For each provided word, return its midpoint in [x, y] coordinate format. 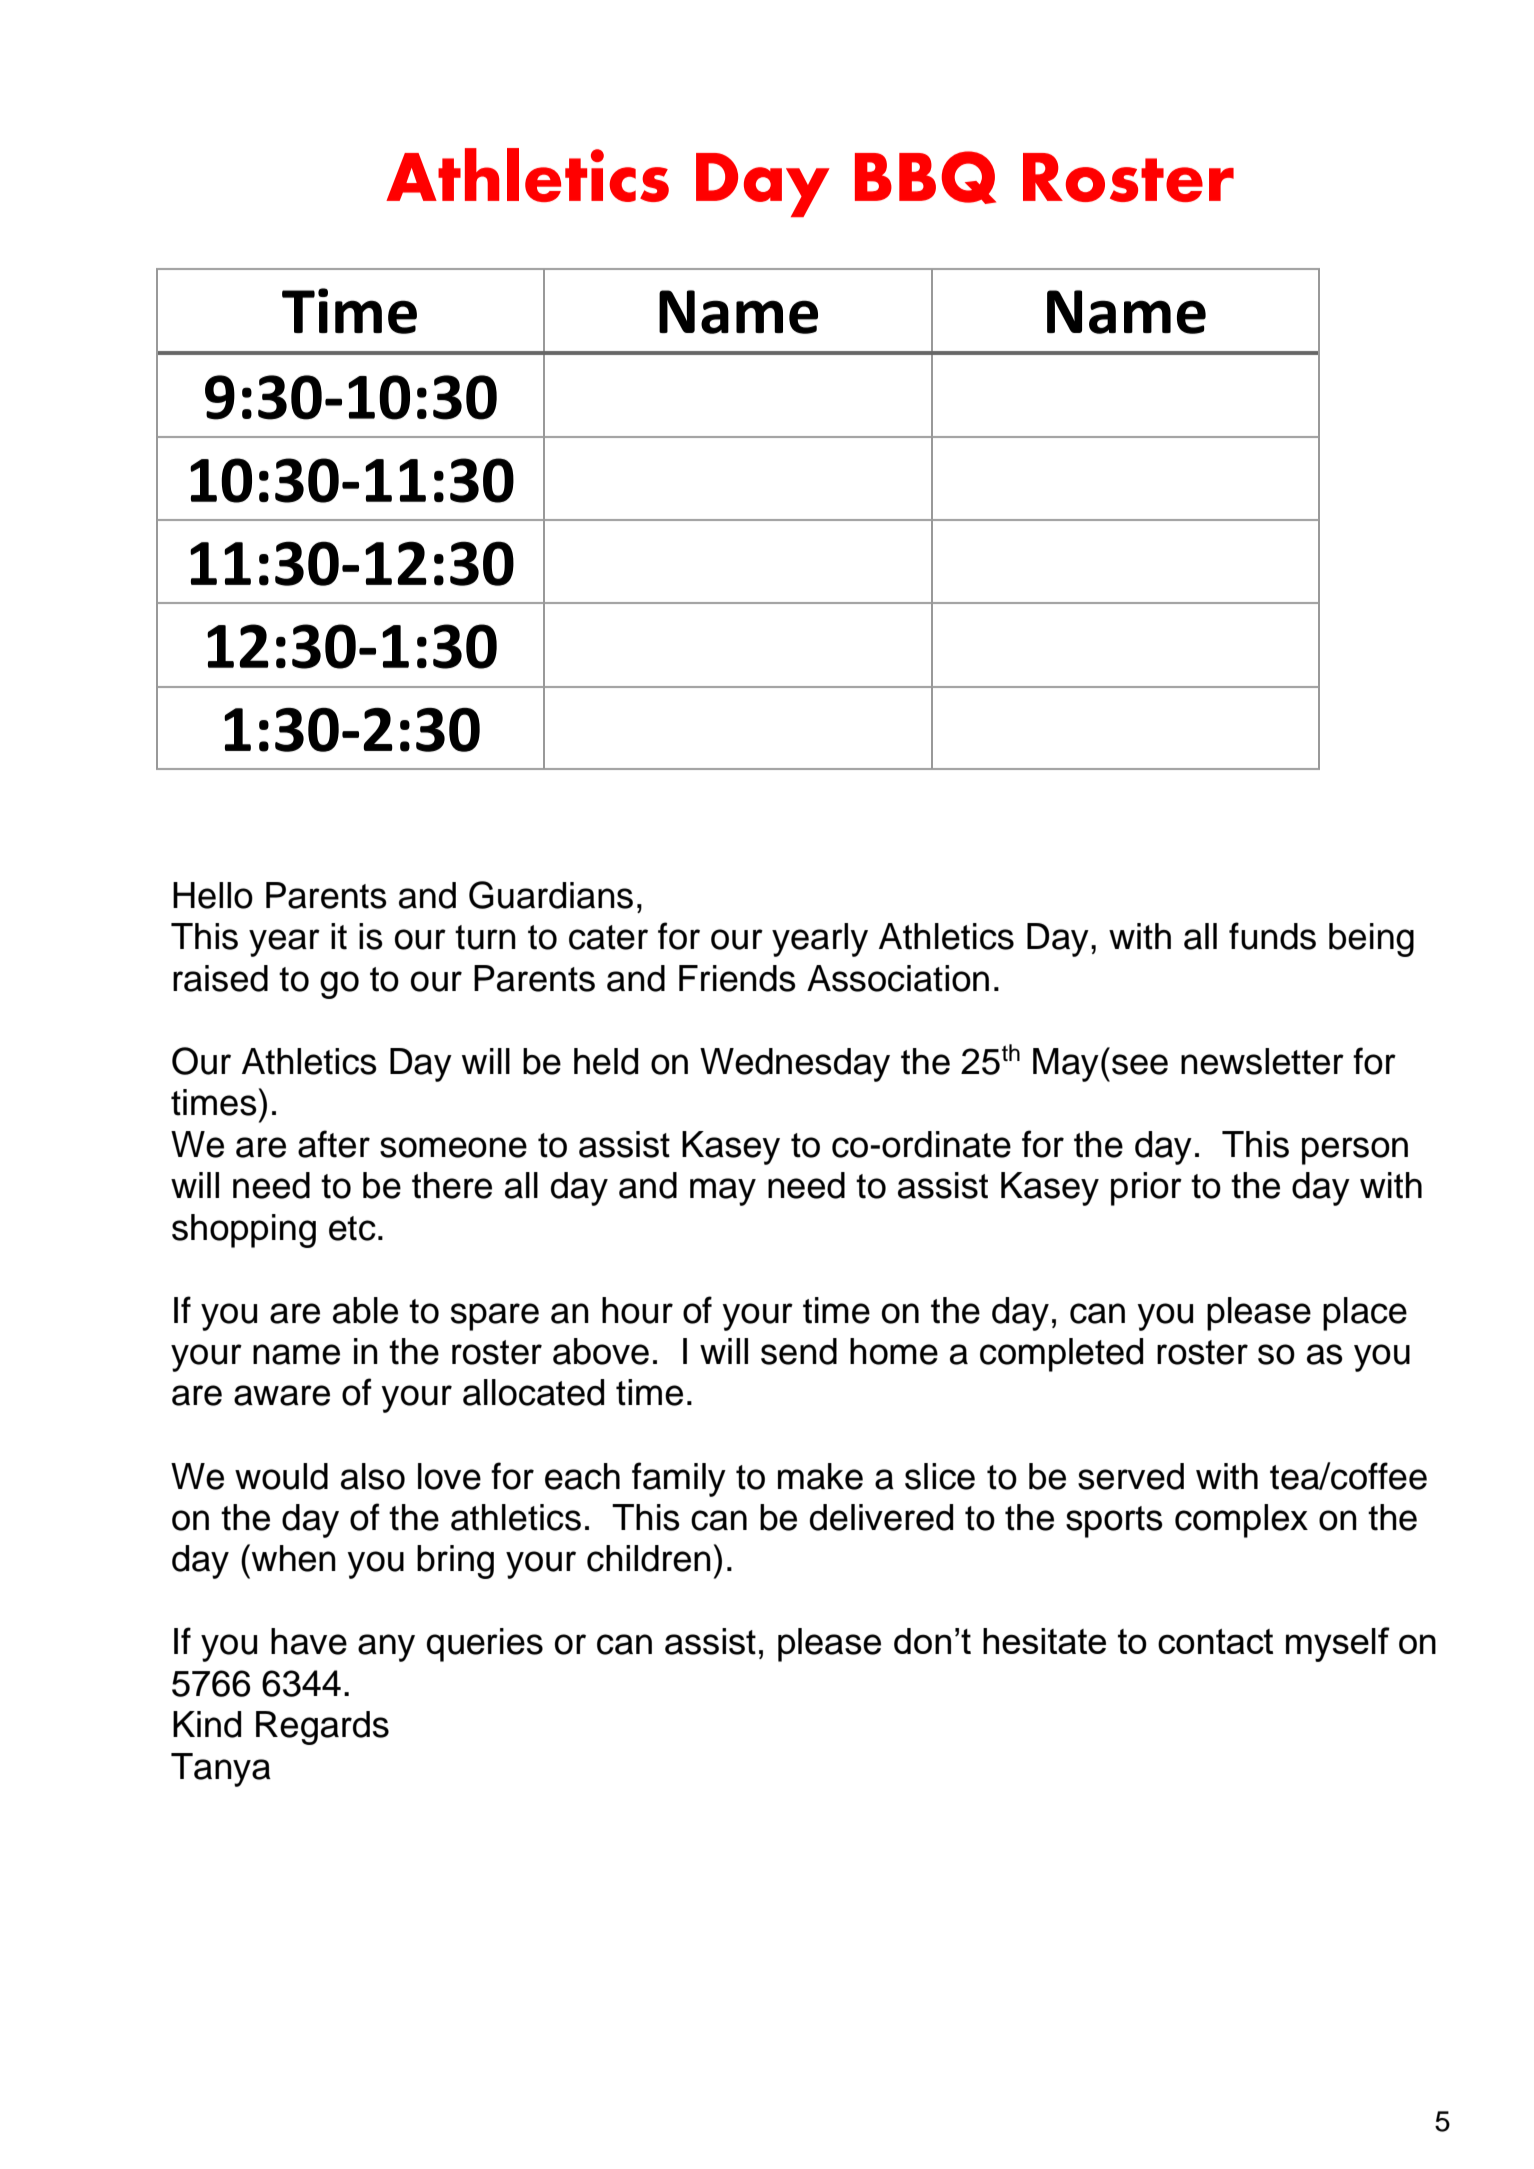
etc [352, 1228]
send [799, 1351]
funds [1272, 936]
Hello [213, 895]
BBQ [925, 177]
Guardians [551, 895]
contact [1215, 1641]
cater [608, 937]
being [1371, 940]
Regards [322, 1728]
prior [1146, 1189]
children [649, 1558]
